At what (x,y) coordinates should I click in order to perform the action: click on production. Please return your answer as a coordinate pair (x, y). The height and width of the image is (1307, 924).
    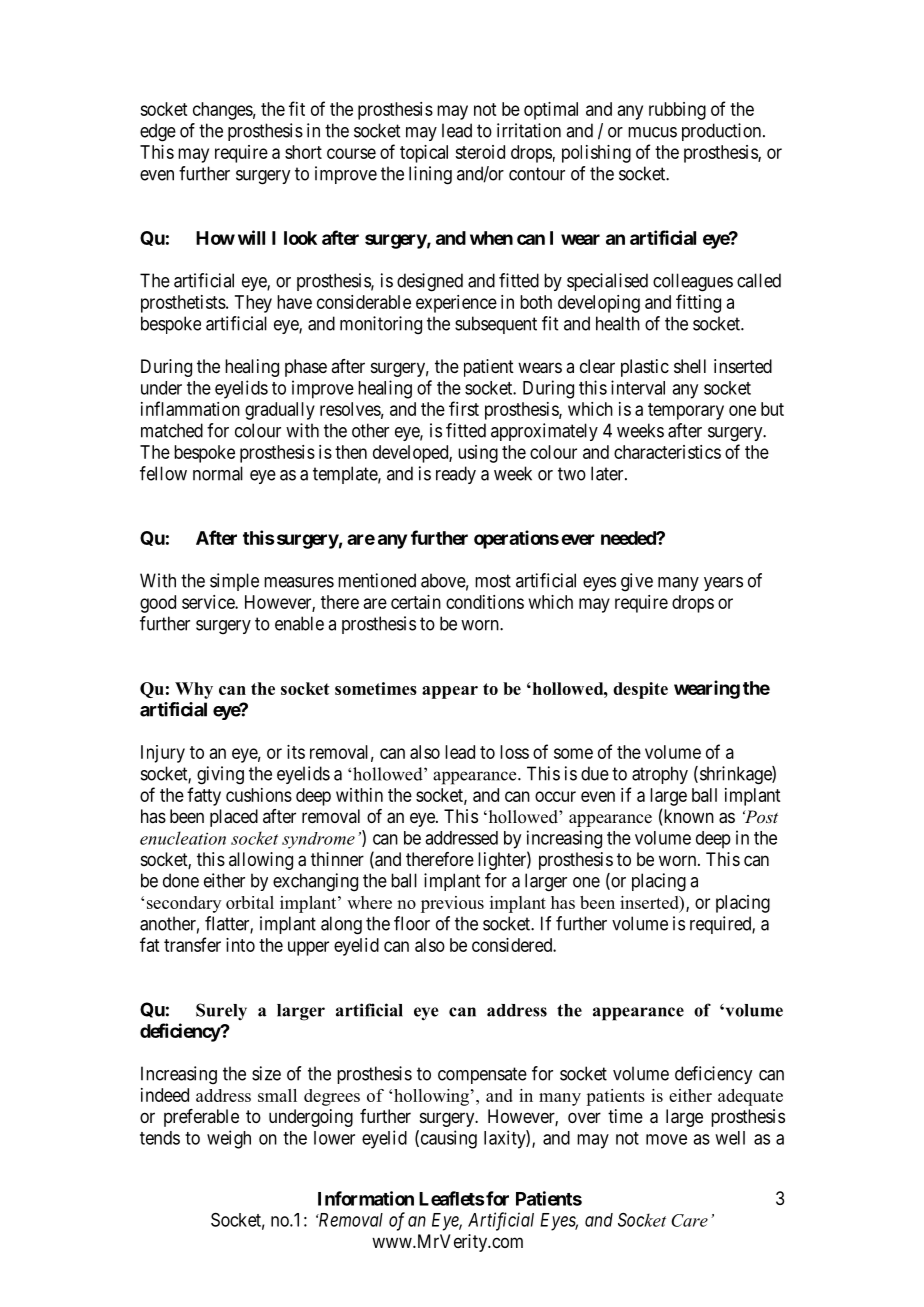
    Looking at the image, I should click on (723, 132).
